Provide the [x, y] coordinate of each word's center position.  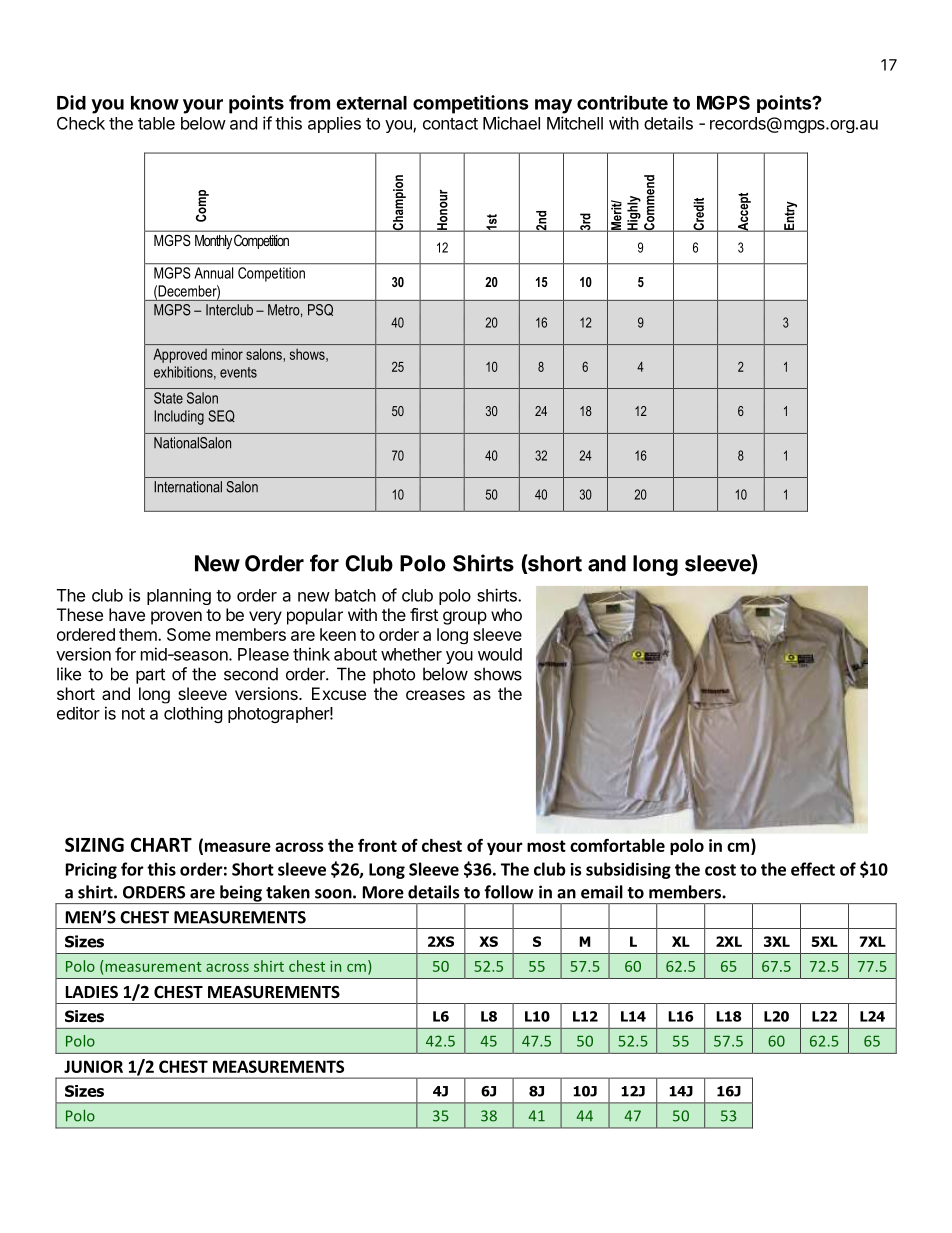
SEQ [221, 416]
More [383, 892]
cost [720, 870]
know [155, 103]
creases [435, 695]
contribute [622, 102]
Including [179, 417]
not [133, 714]
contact [450, 124]
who [506, 614]
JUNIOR [93, 1066]
